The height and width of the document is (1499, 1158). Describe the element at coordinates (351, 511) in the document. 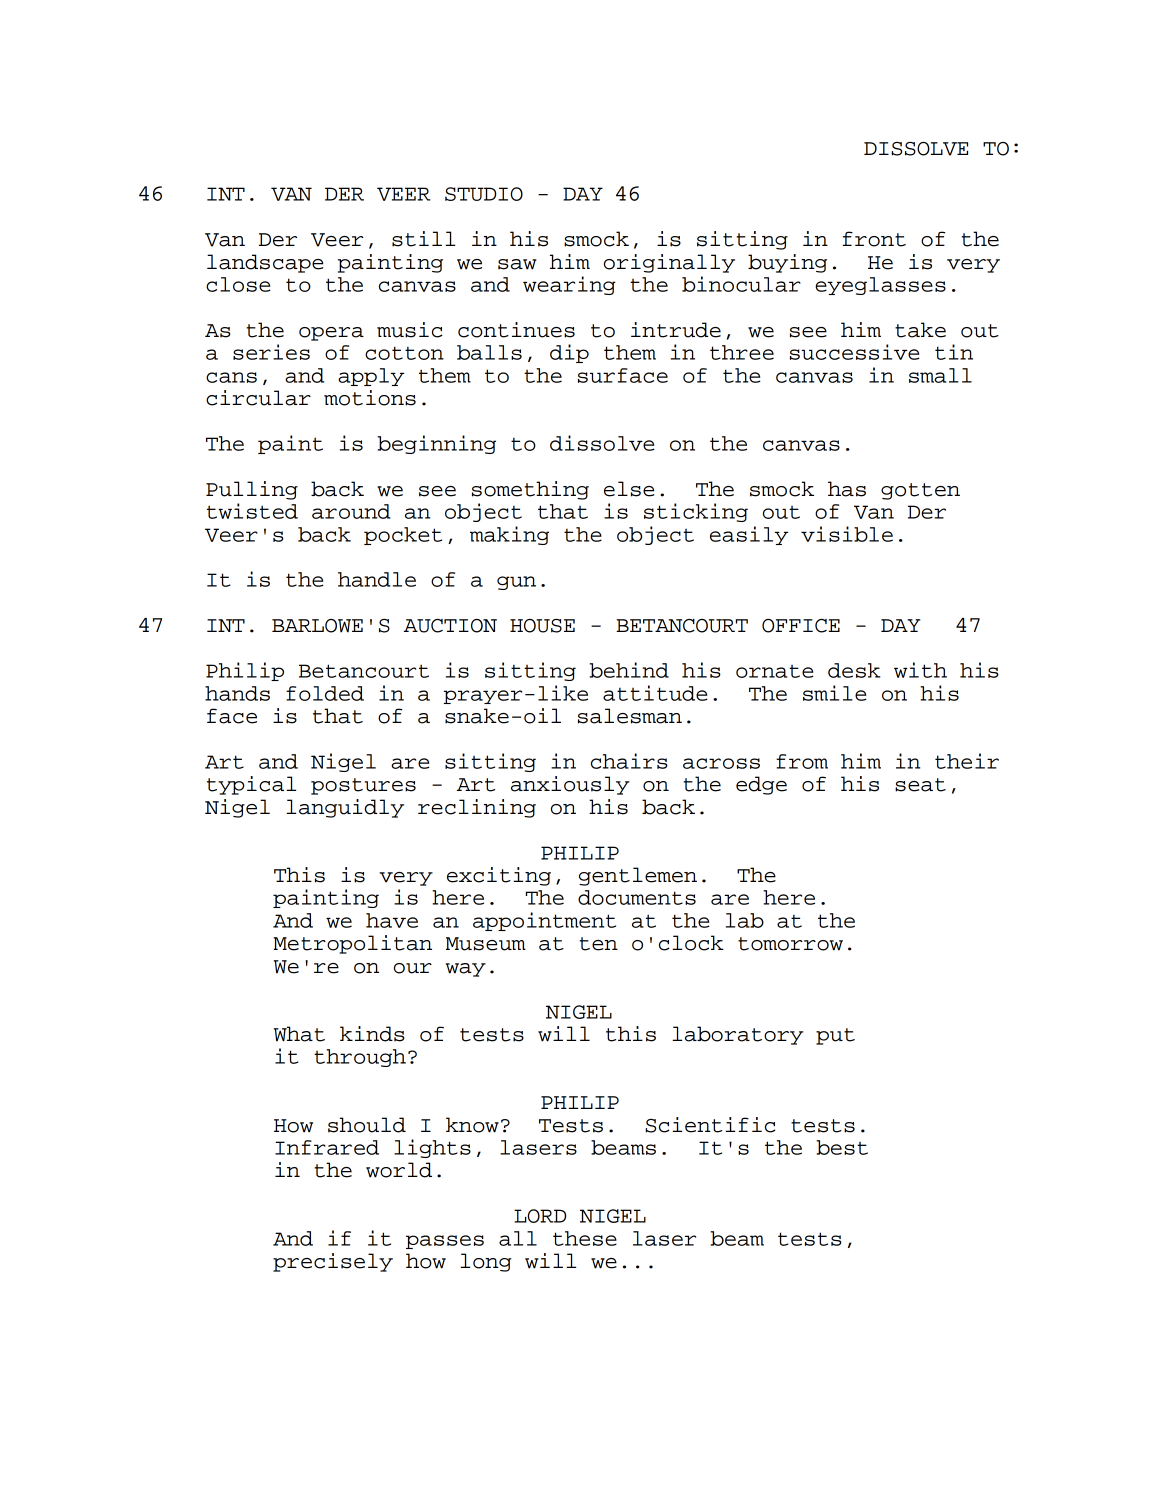

I see `around` at that location.
